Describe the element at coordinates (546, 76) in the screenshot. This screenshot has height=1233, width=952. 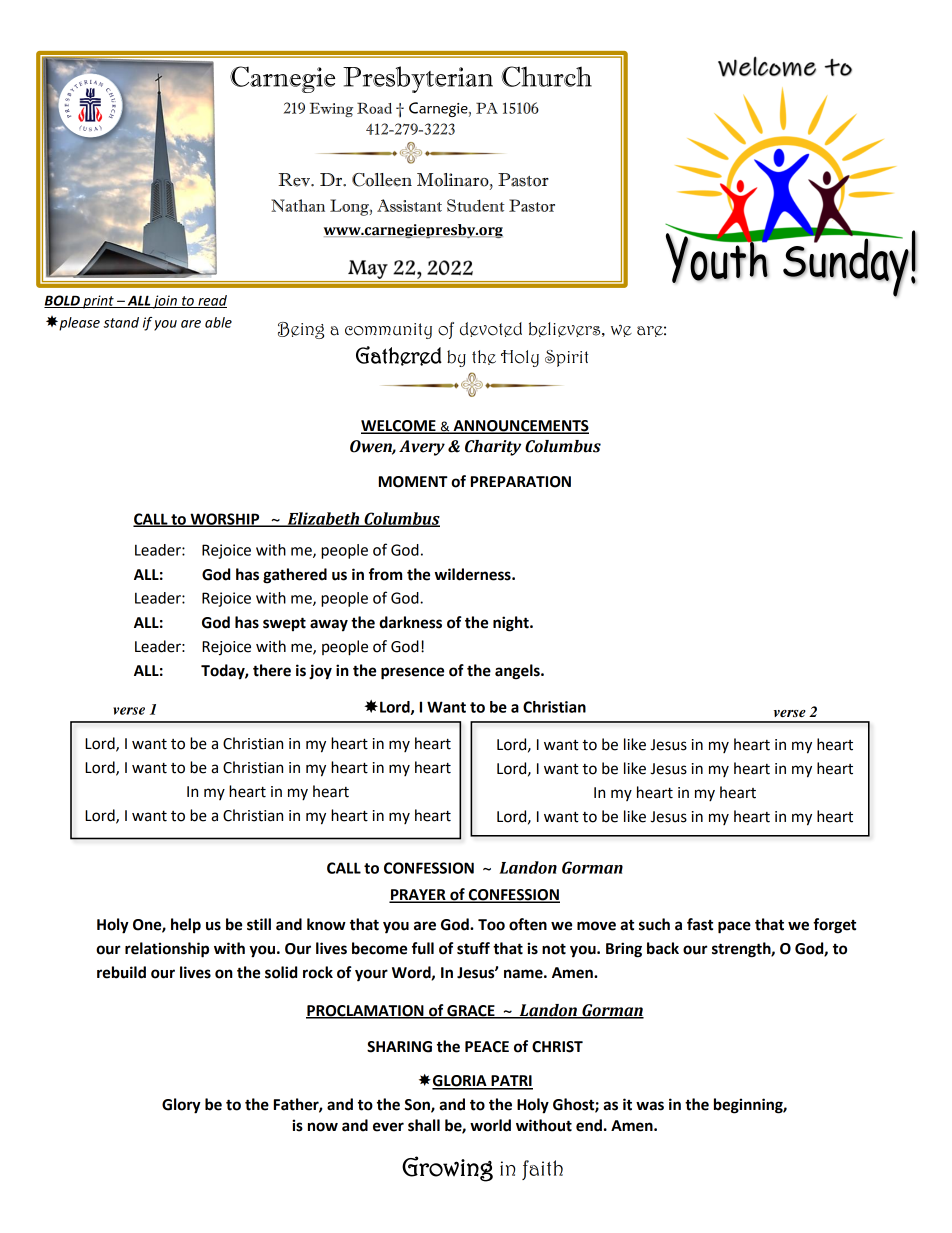
I see `Church` at that location.
